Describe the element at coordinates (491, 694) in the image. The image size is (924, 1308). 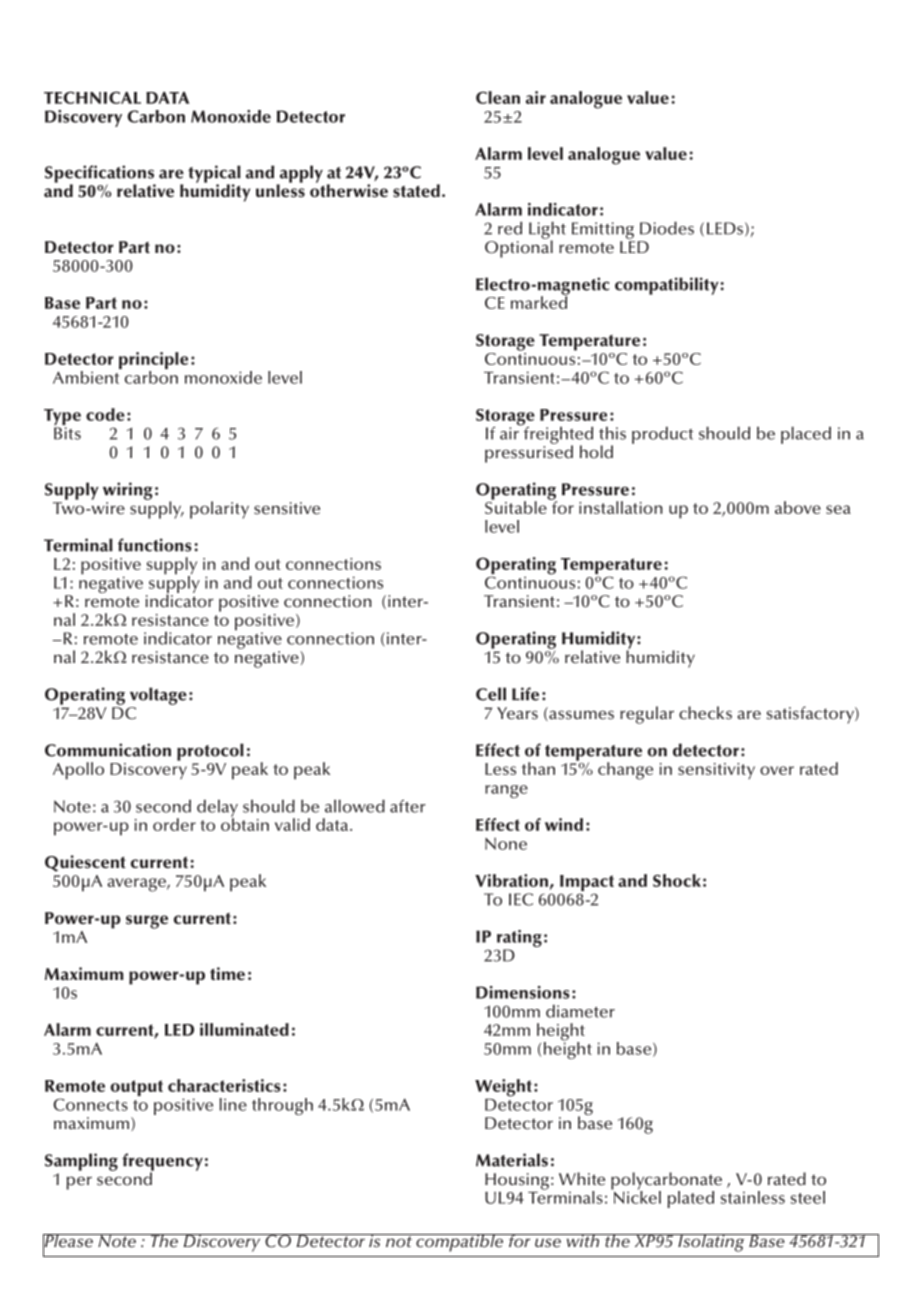
I see `Cell` at that location.
